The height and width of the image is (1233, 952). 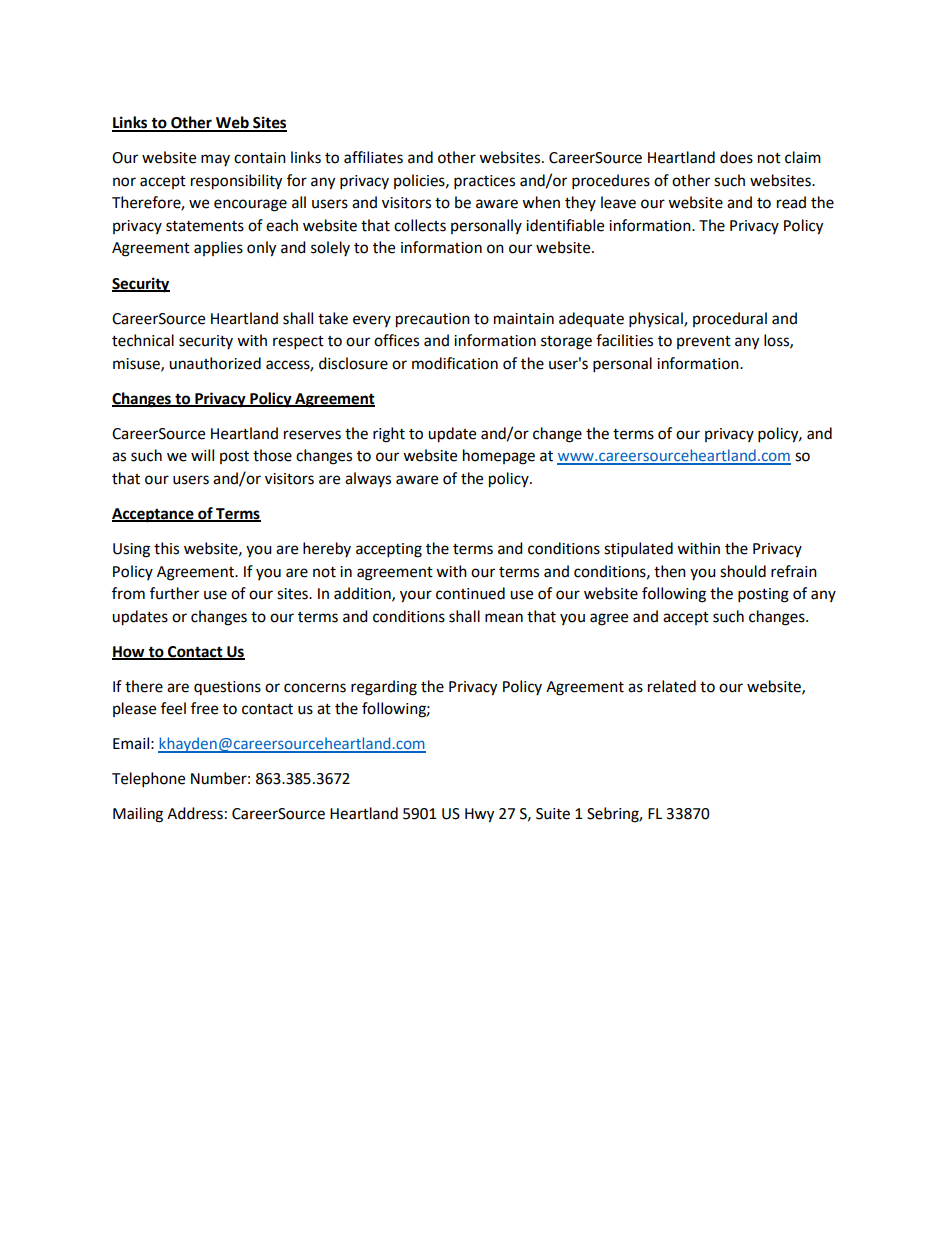 What do you see at coordinates (736, 157) in the image?
I see `does` at bounding box center [736, 157].
